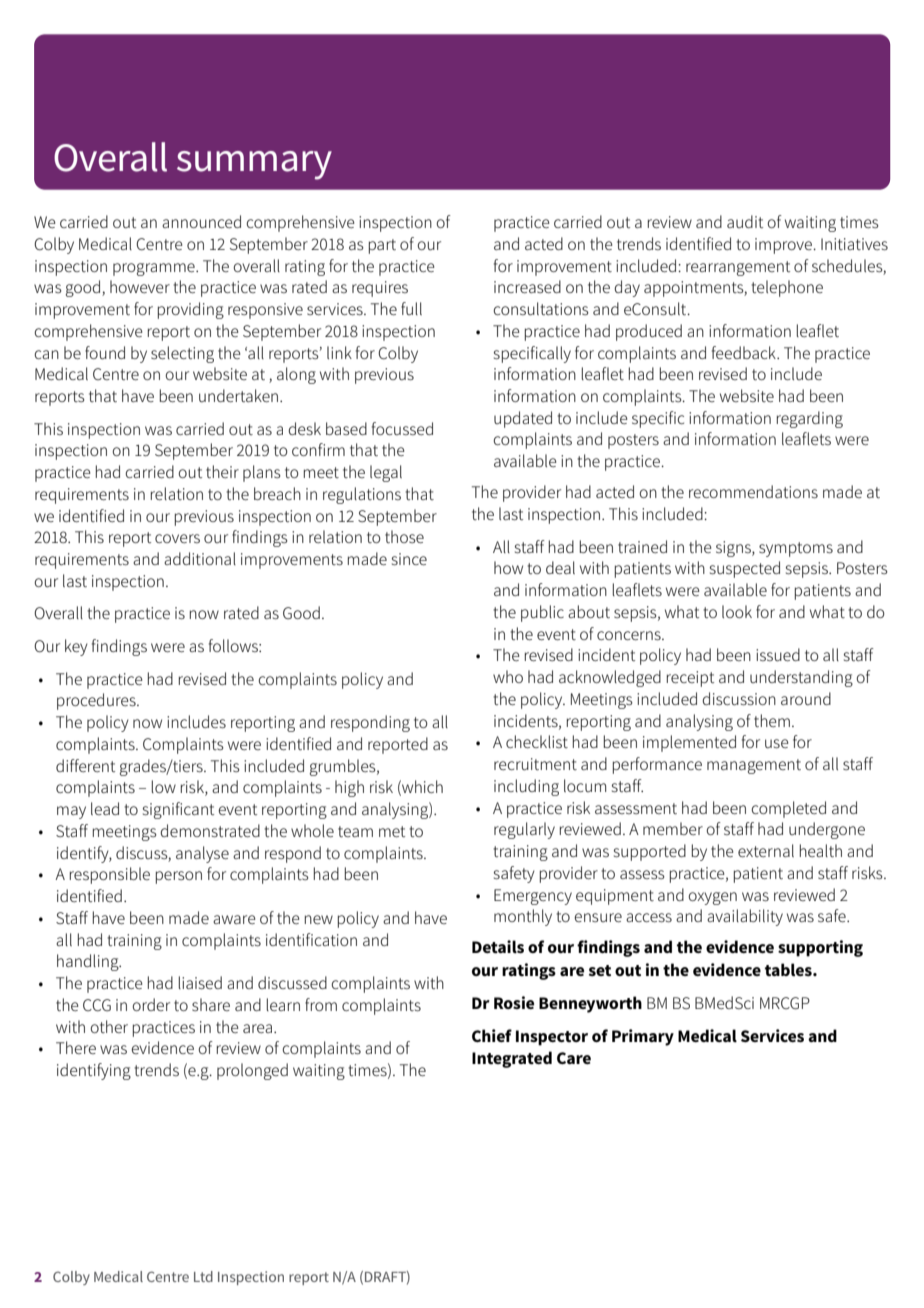  What do you see at coordinates (409, 559) in the document?
I see `since` at bounding box center [409, 559].
